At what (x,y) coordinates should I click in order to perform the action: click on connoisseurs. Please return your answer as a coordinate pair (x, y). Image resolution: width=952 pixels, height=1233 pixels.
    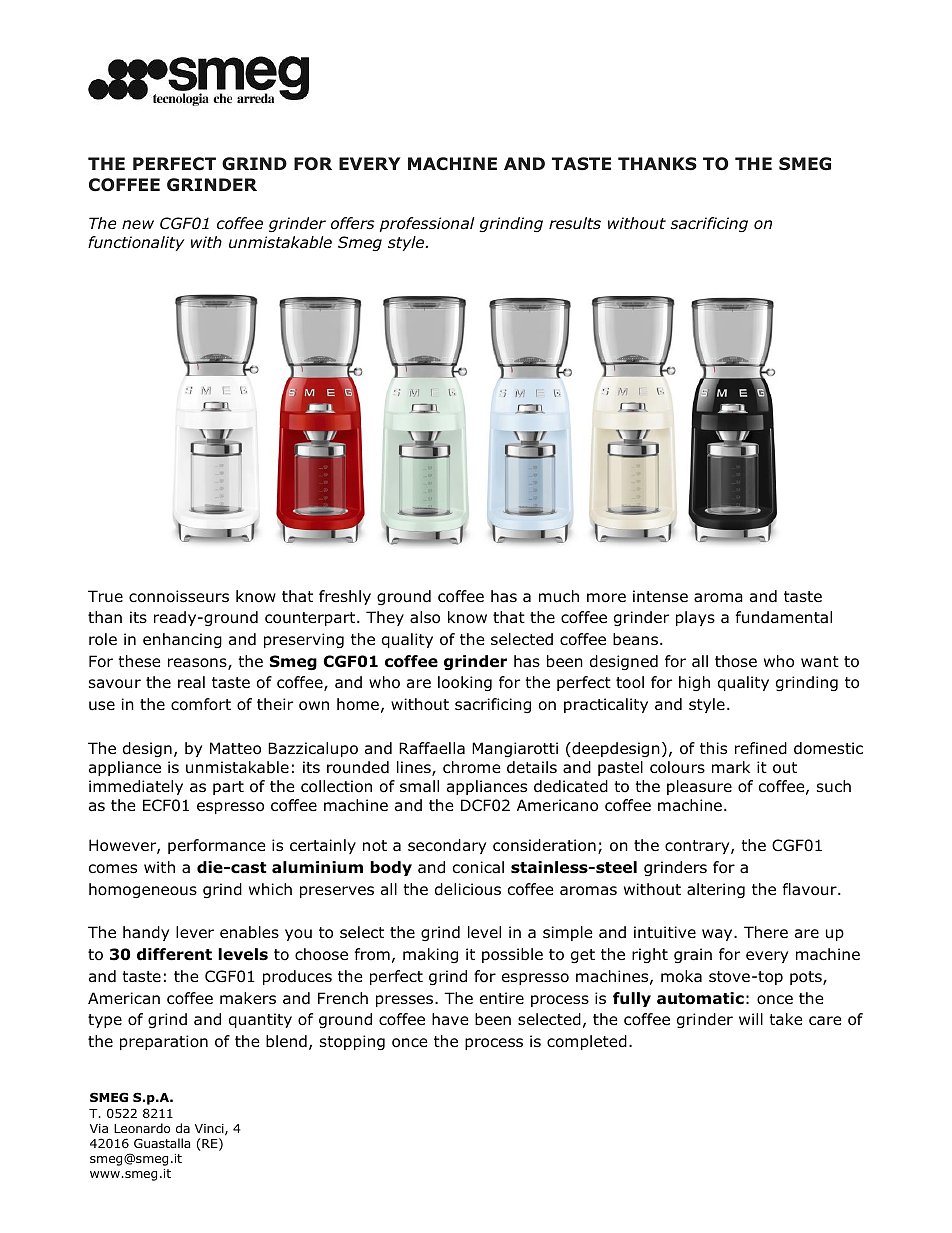
    Looking at the image, I should click on (179, 596).
